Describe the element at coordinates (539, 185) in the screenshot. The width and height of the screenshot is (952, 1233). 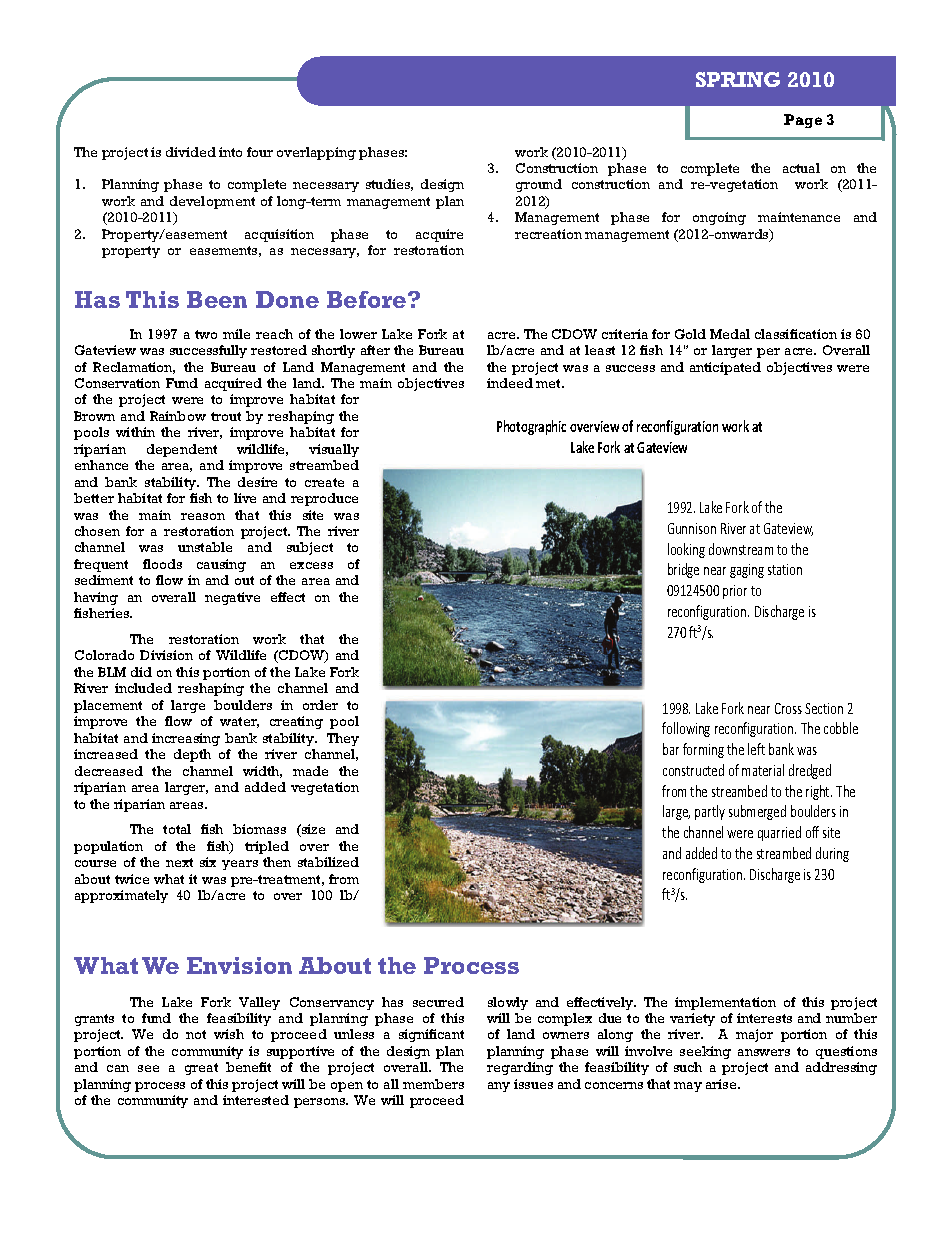
I see `ground` at that location.
